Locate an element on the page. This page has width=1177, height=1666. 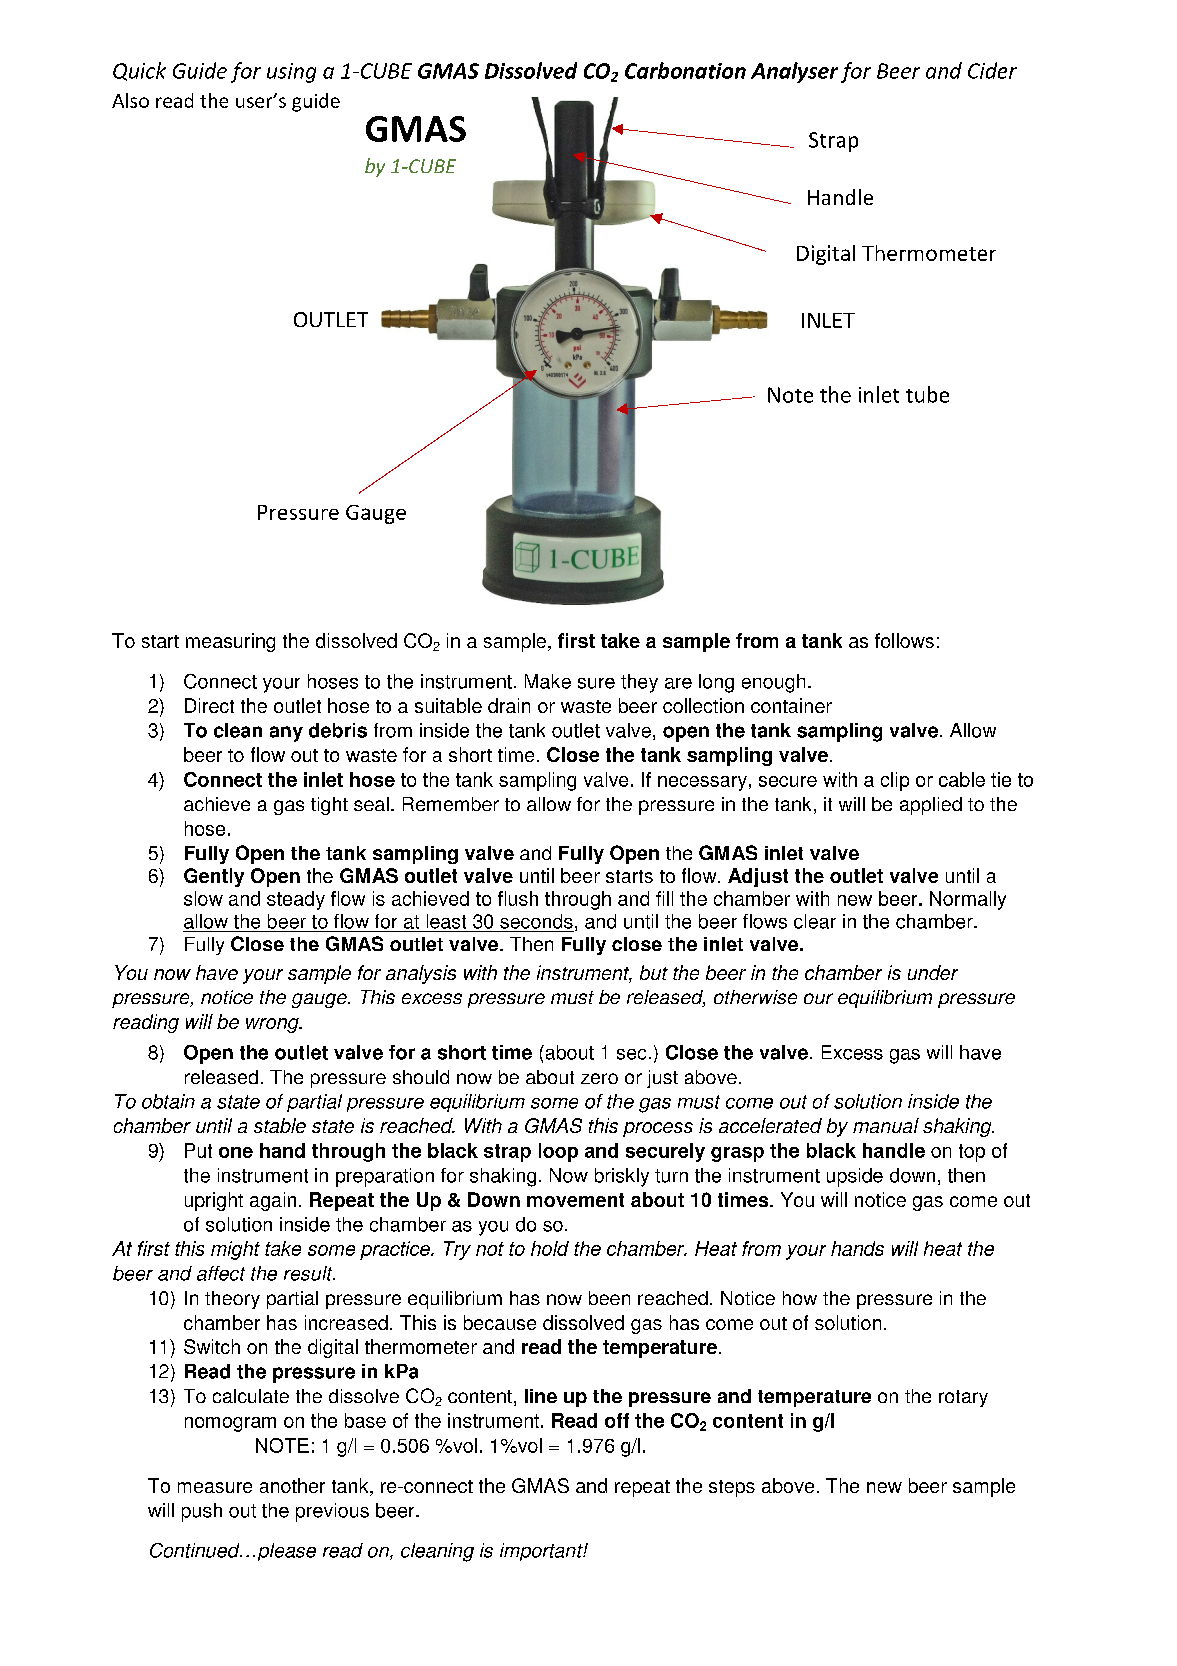
Remember is located at coordinates (451, 804).
